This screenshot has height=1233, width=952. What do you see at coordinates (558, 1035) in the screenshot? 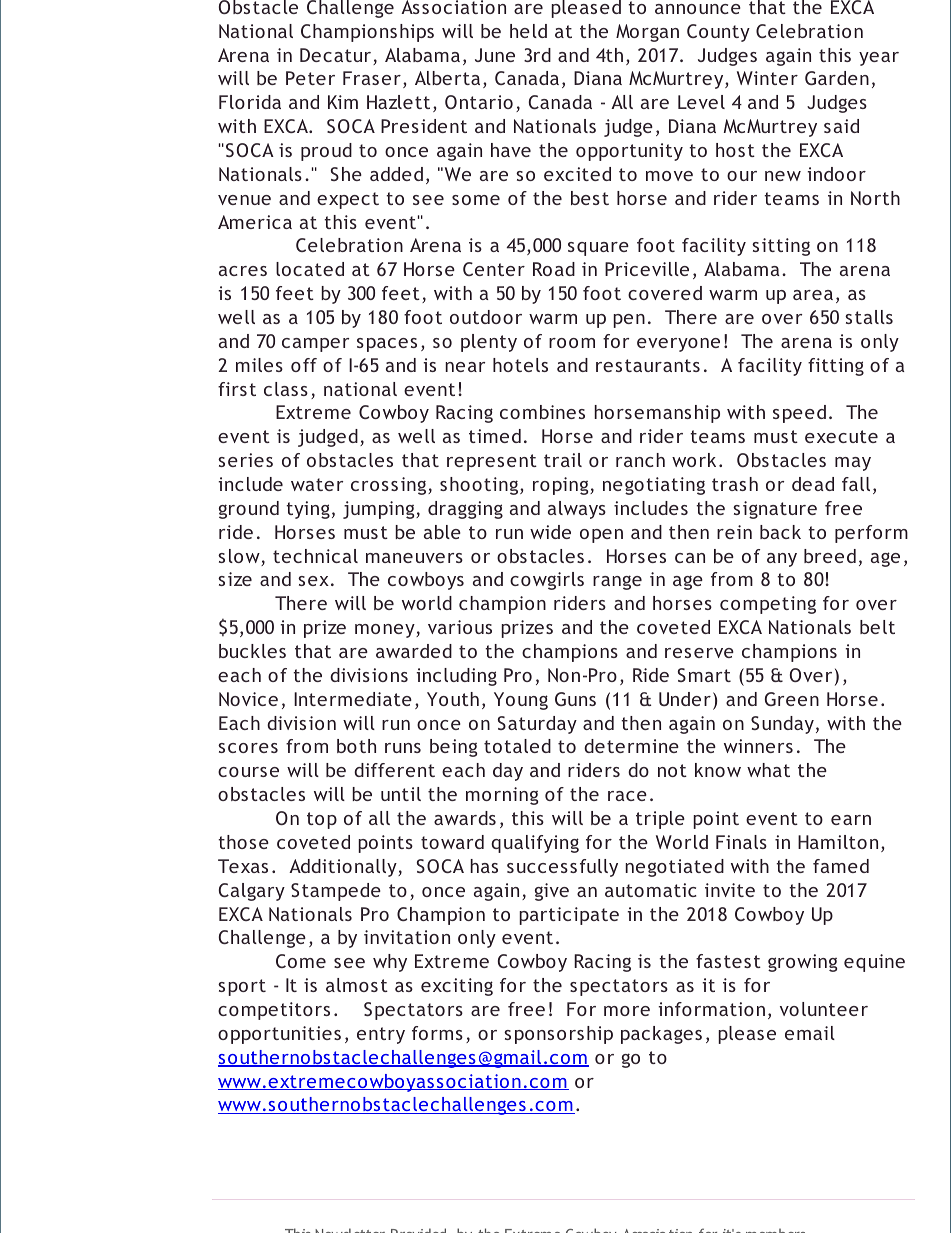
I see `sponsorship` at bounding box center [558, 1035].
